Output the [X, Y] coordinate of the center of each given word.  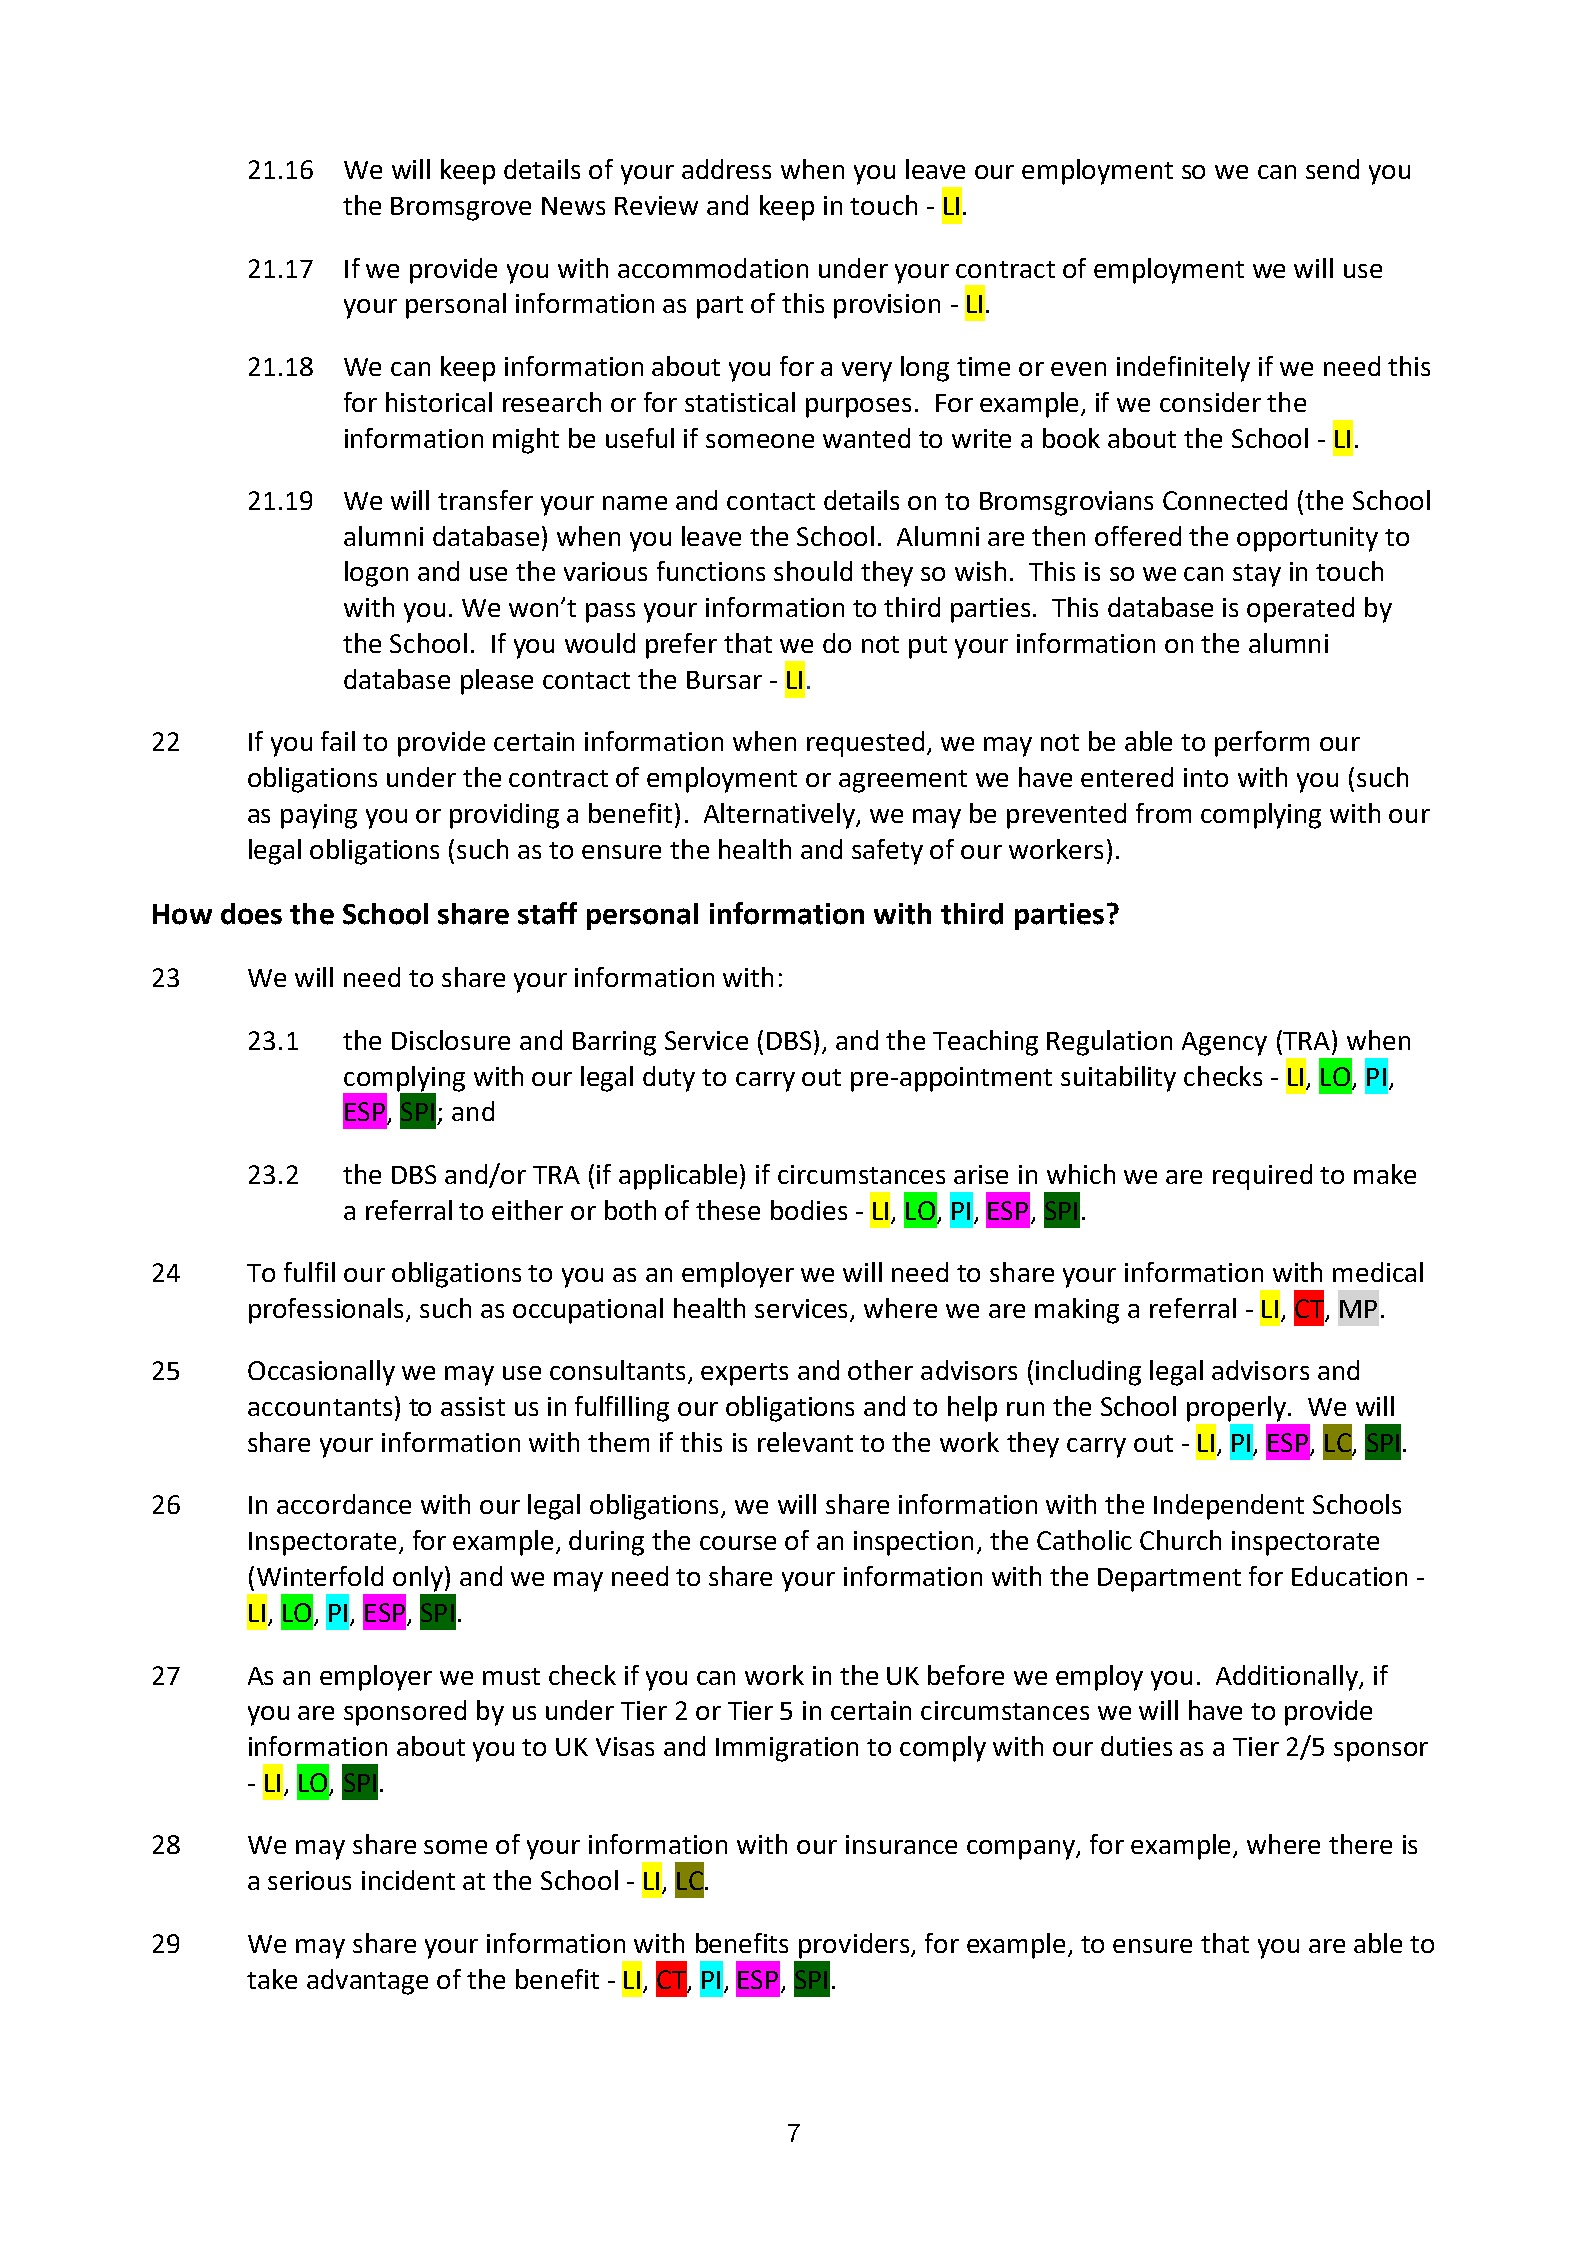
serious [309, 1880]
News [573, 206]
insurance [901, 1844]
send [1332, 169]
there [1360, 1844]
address [726, 169]
